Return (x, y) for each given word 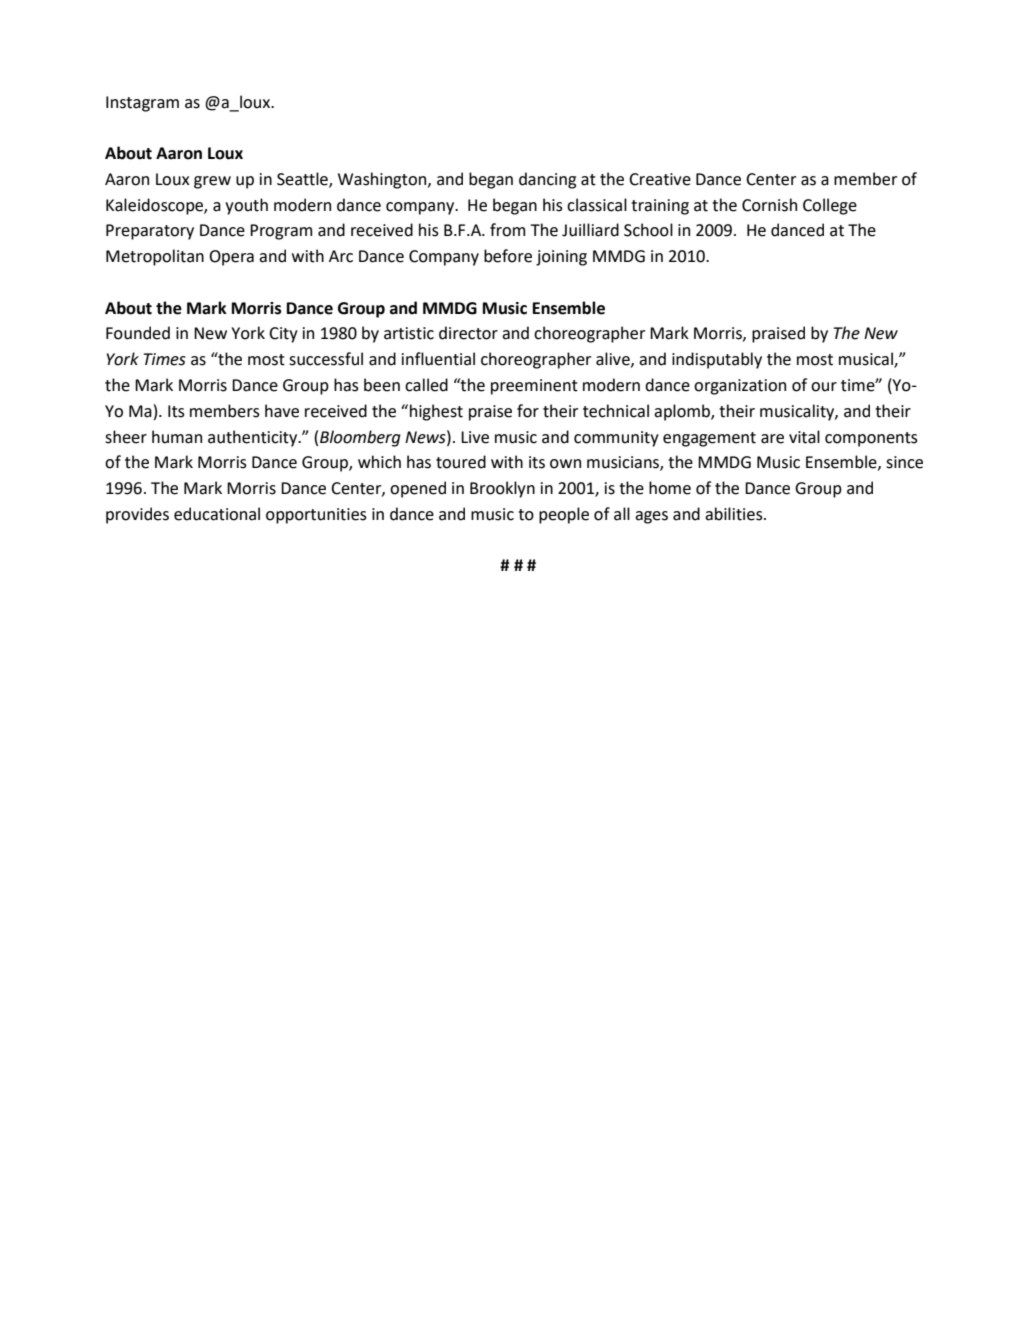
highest (436, 412)
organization (740, 387)
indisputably (717, 360)
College (830, 206)
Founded (138, 333)
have (282, 411)
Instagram (142, 104)
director (468, 333)
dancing (547, 180)
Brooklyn (502, 489)
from (507, 230)
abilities (735, 514)
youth (246, 206)
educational (217, 514)
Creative (660, 179)
